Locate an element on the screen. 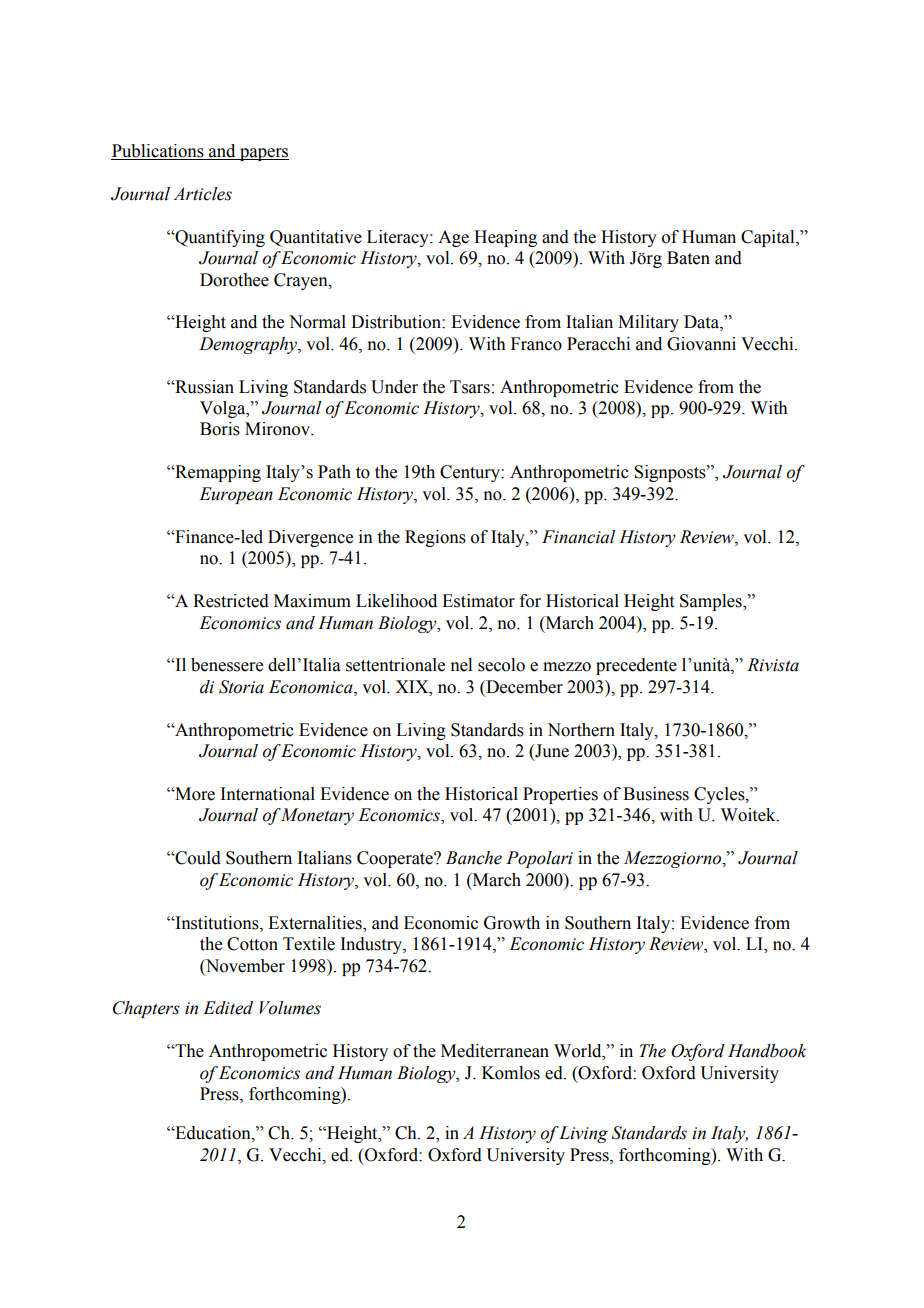 This screenshot has height=1308, width=924. Restricted is located at coordinates (231, 601).
